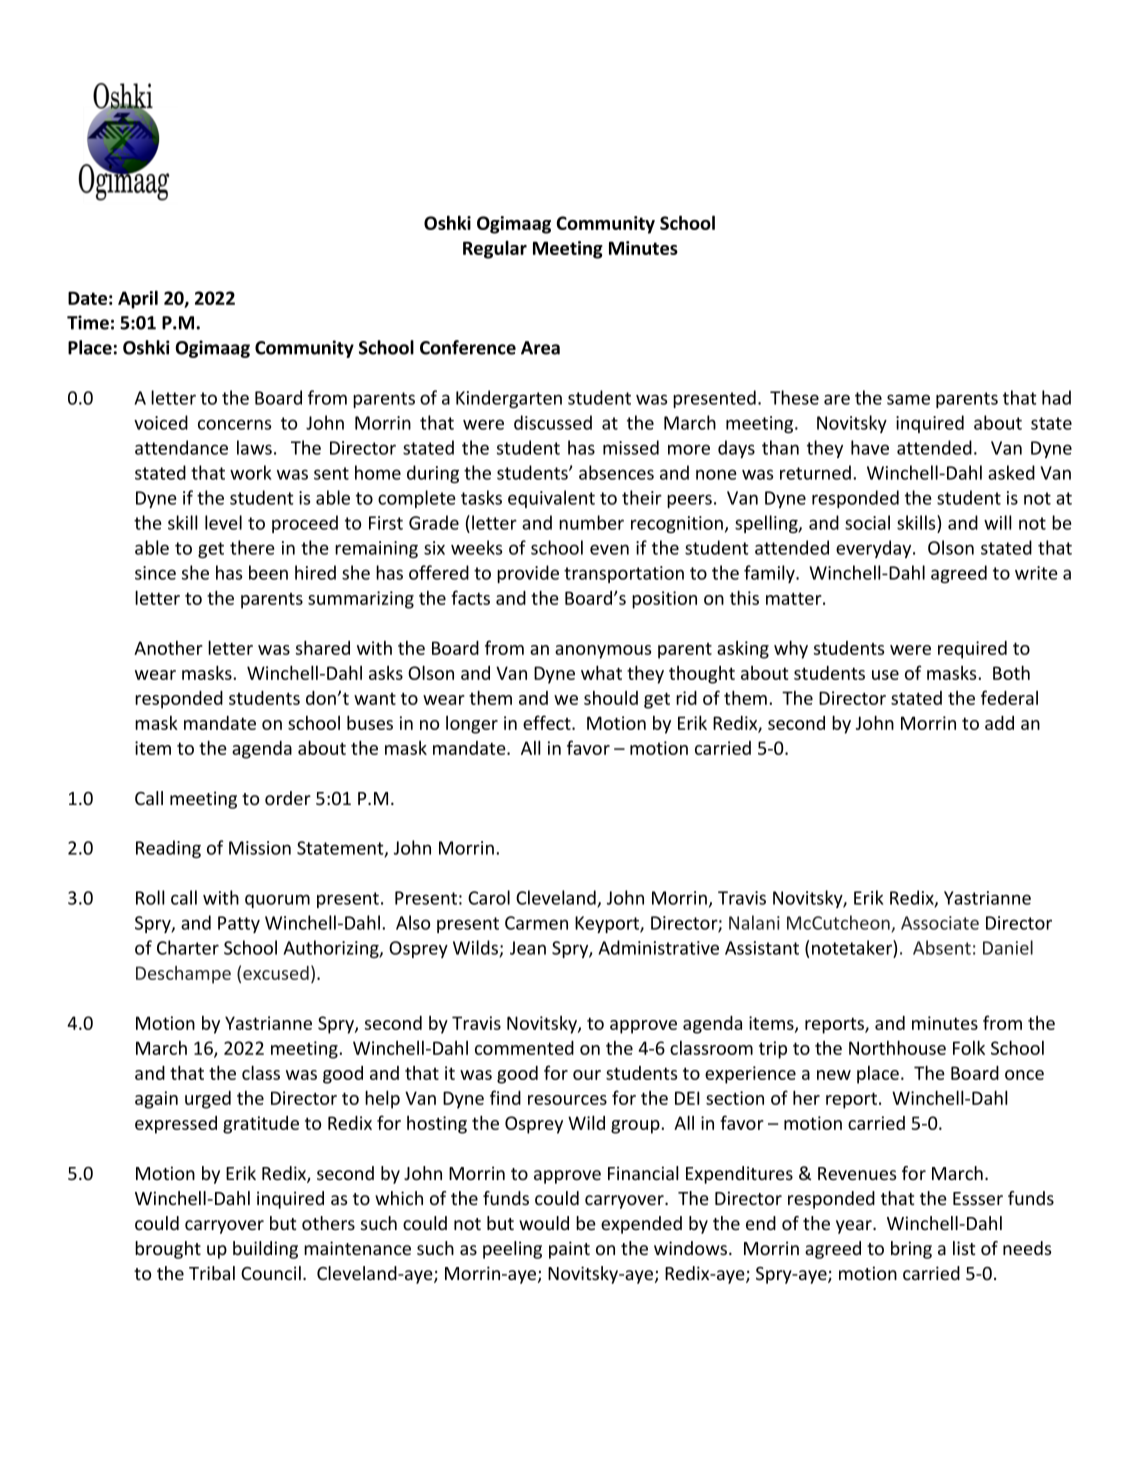 The image size is (1139, 1475). What do you see at coordinates (276, 973) in the screenshot?
I see `excused` at bounding box center [276, 973].
